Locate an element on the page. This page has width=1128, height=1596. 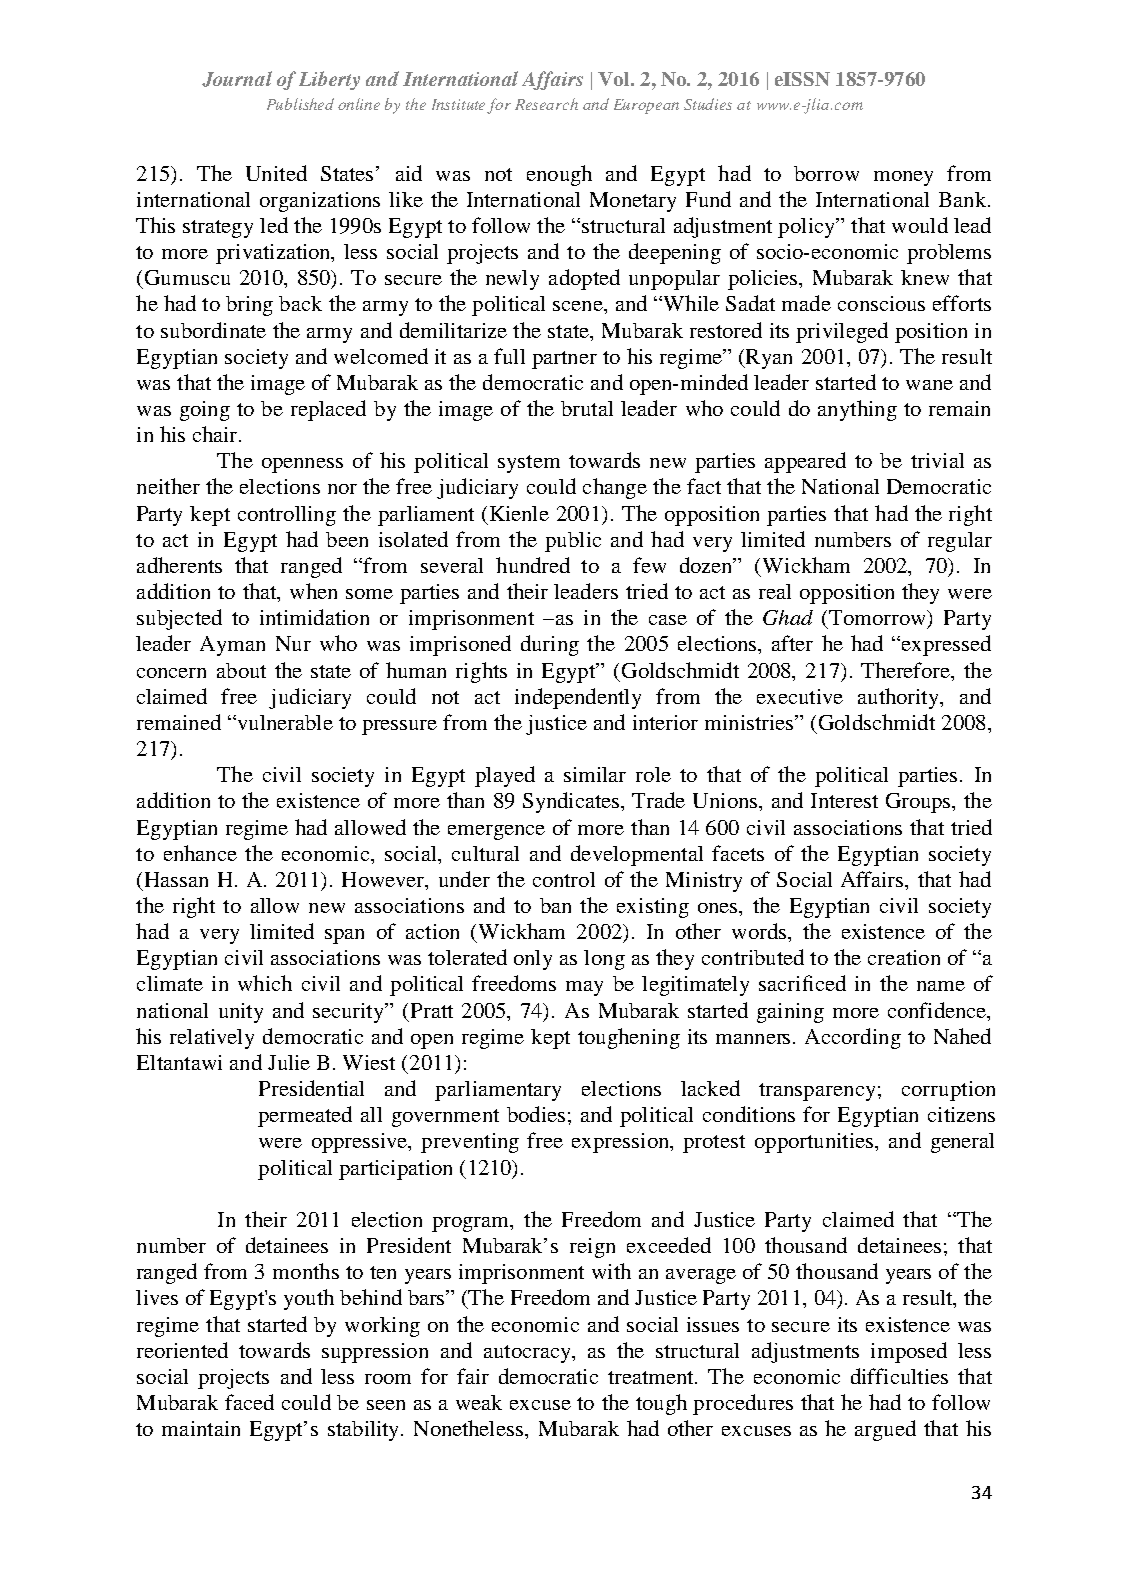
autocracy is located at coordinates (528, 1354).
